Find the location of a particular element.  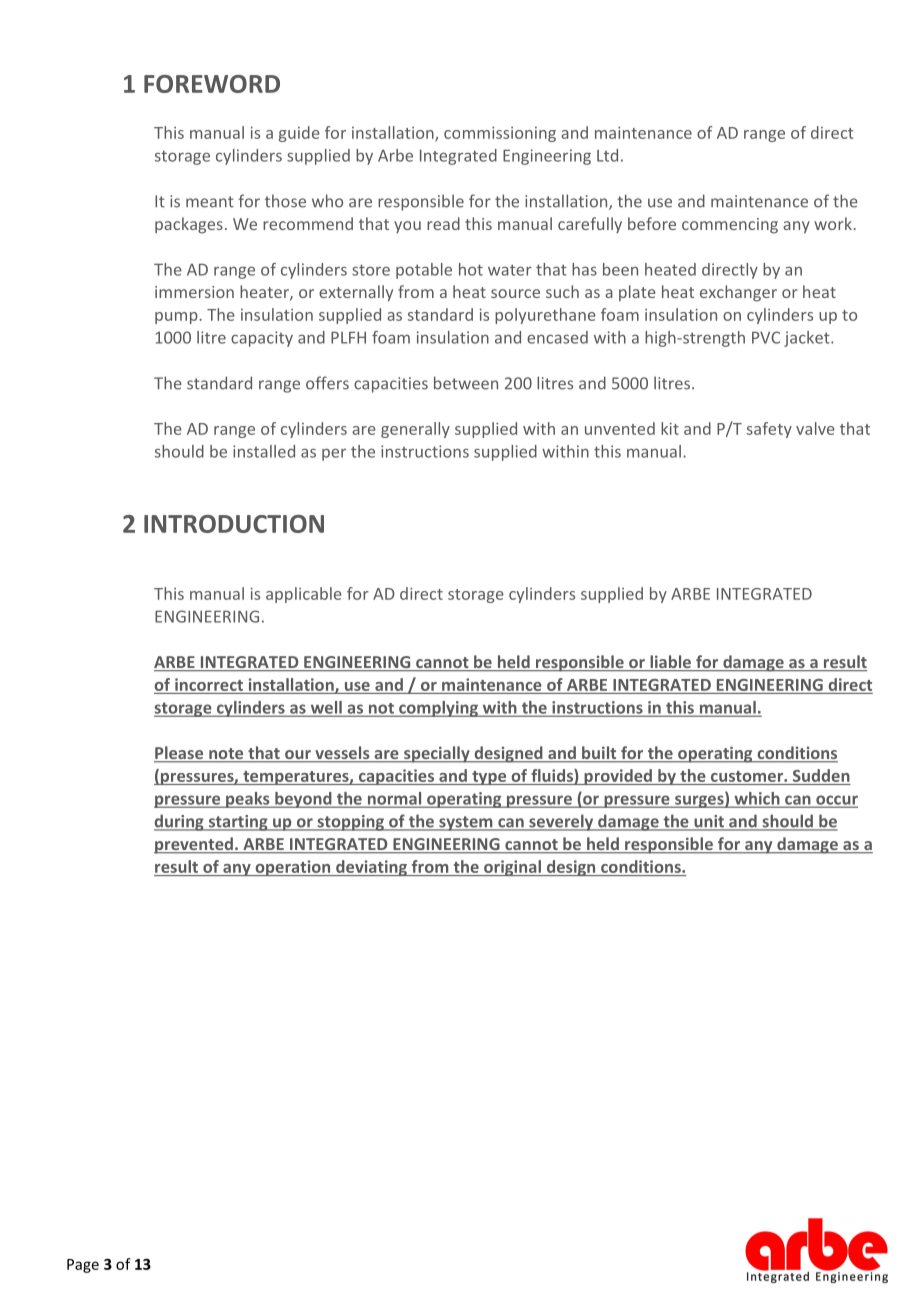

FOREWORD is located at coordinates (212, 84).
